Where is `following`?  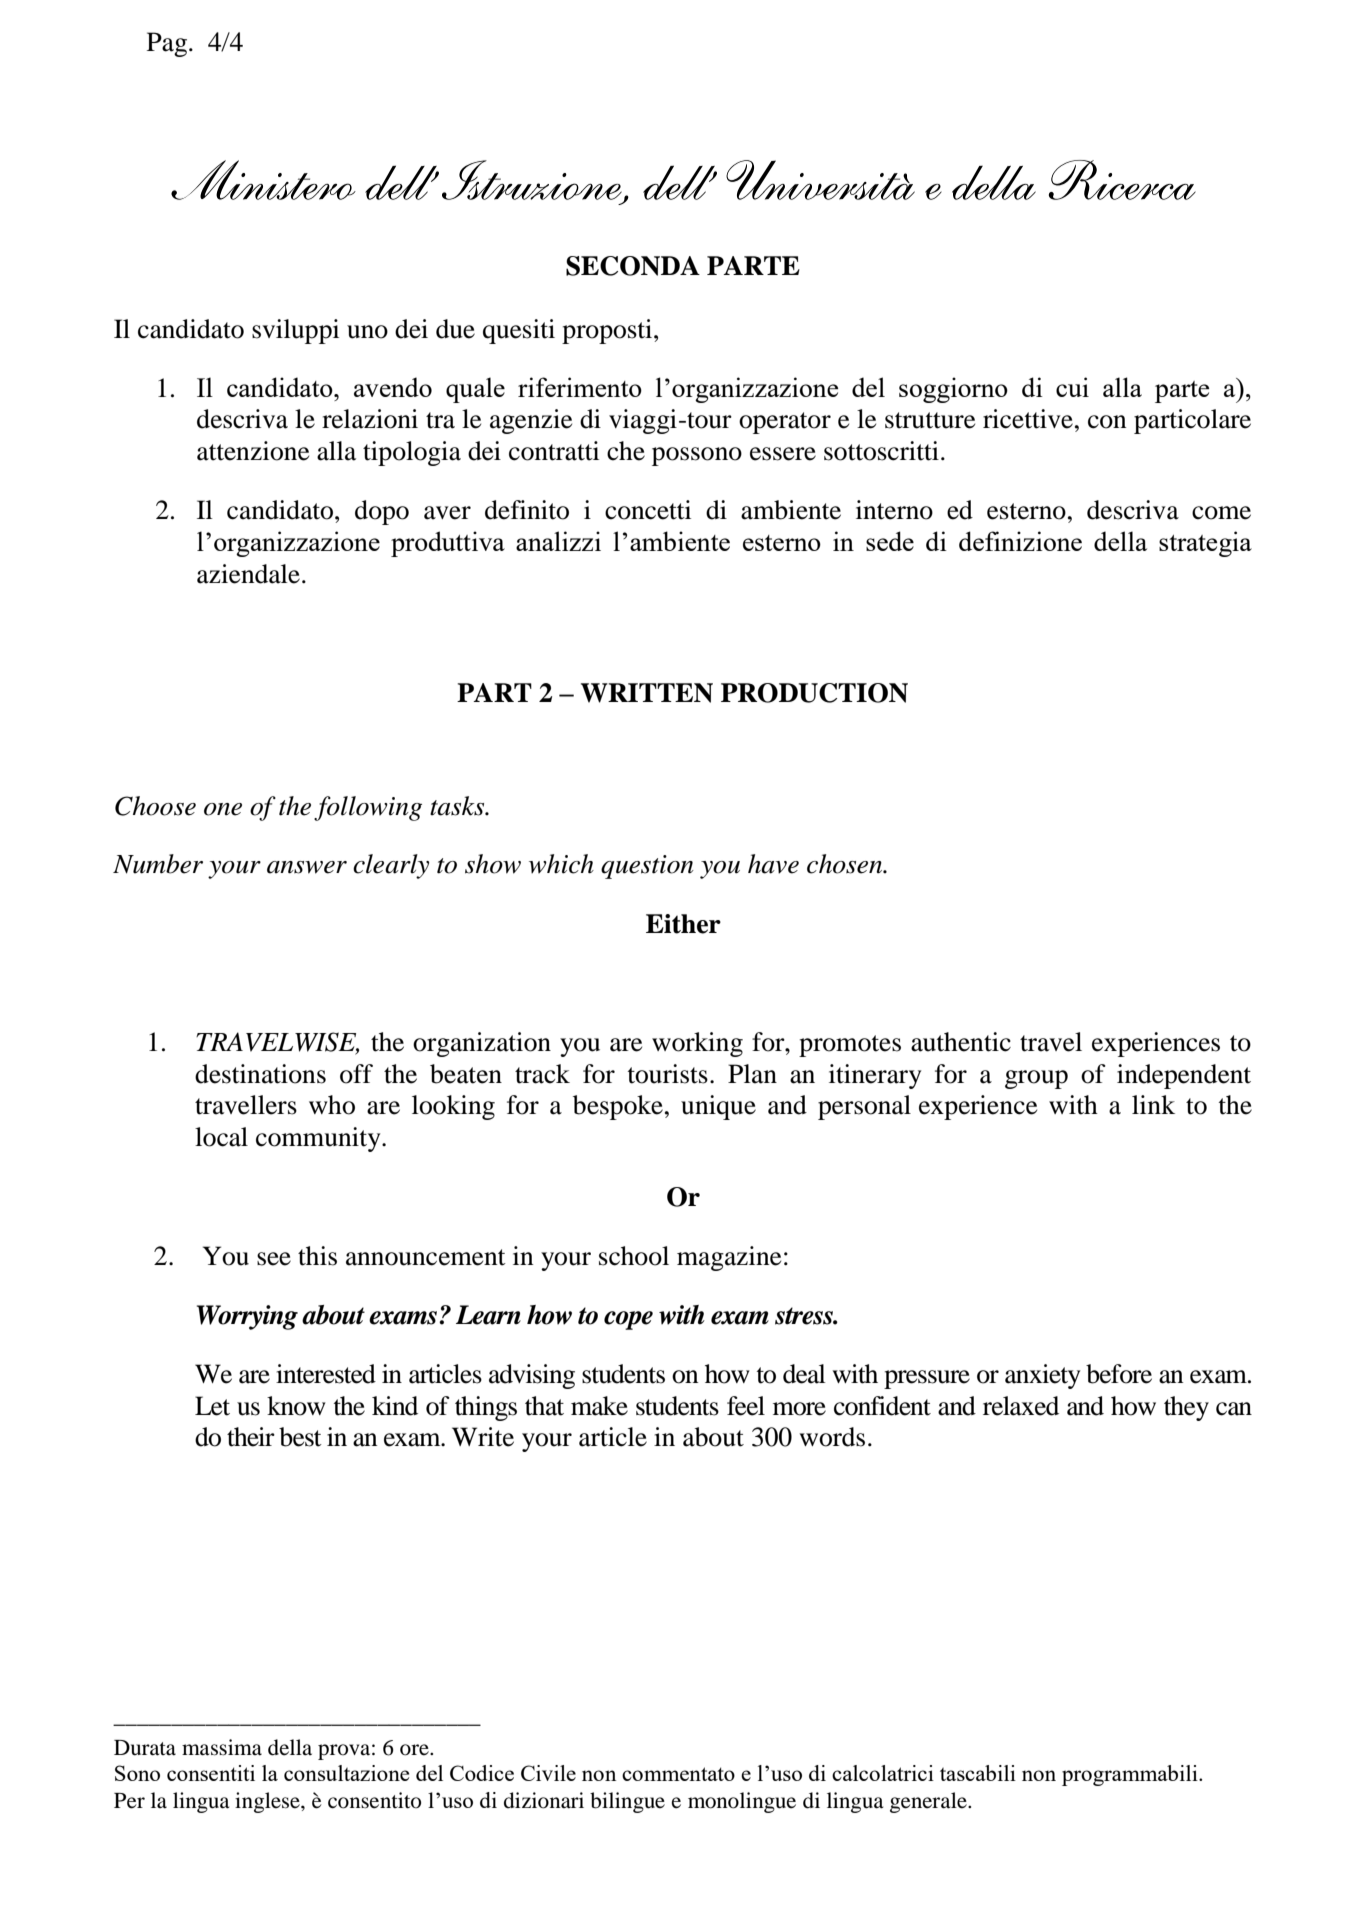
following is located at coordinates (368, 808).
